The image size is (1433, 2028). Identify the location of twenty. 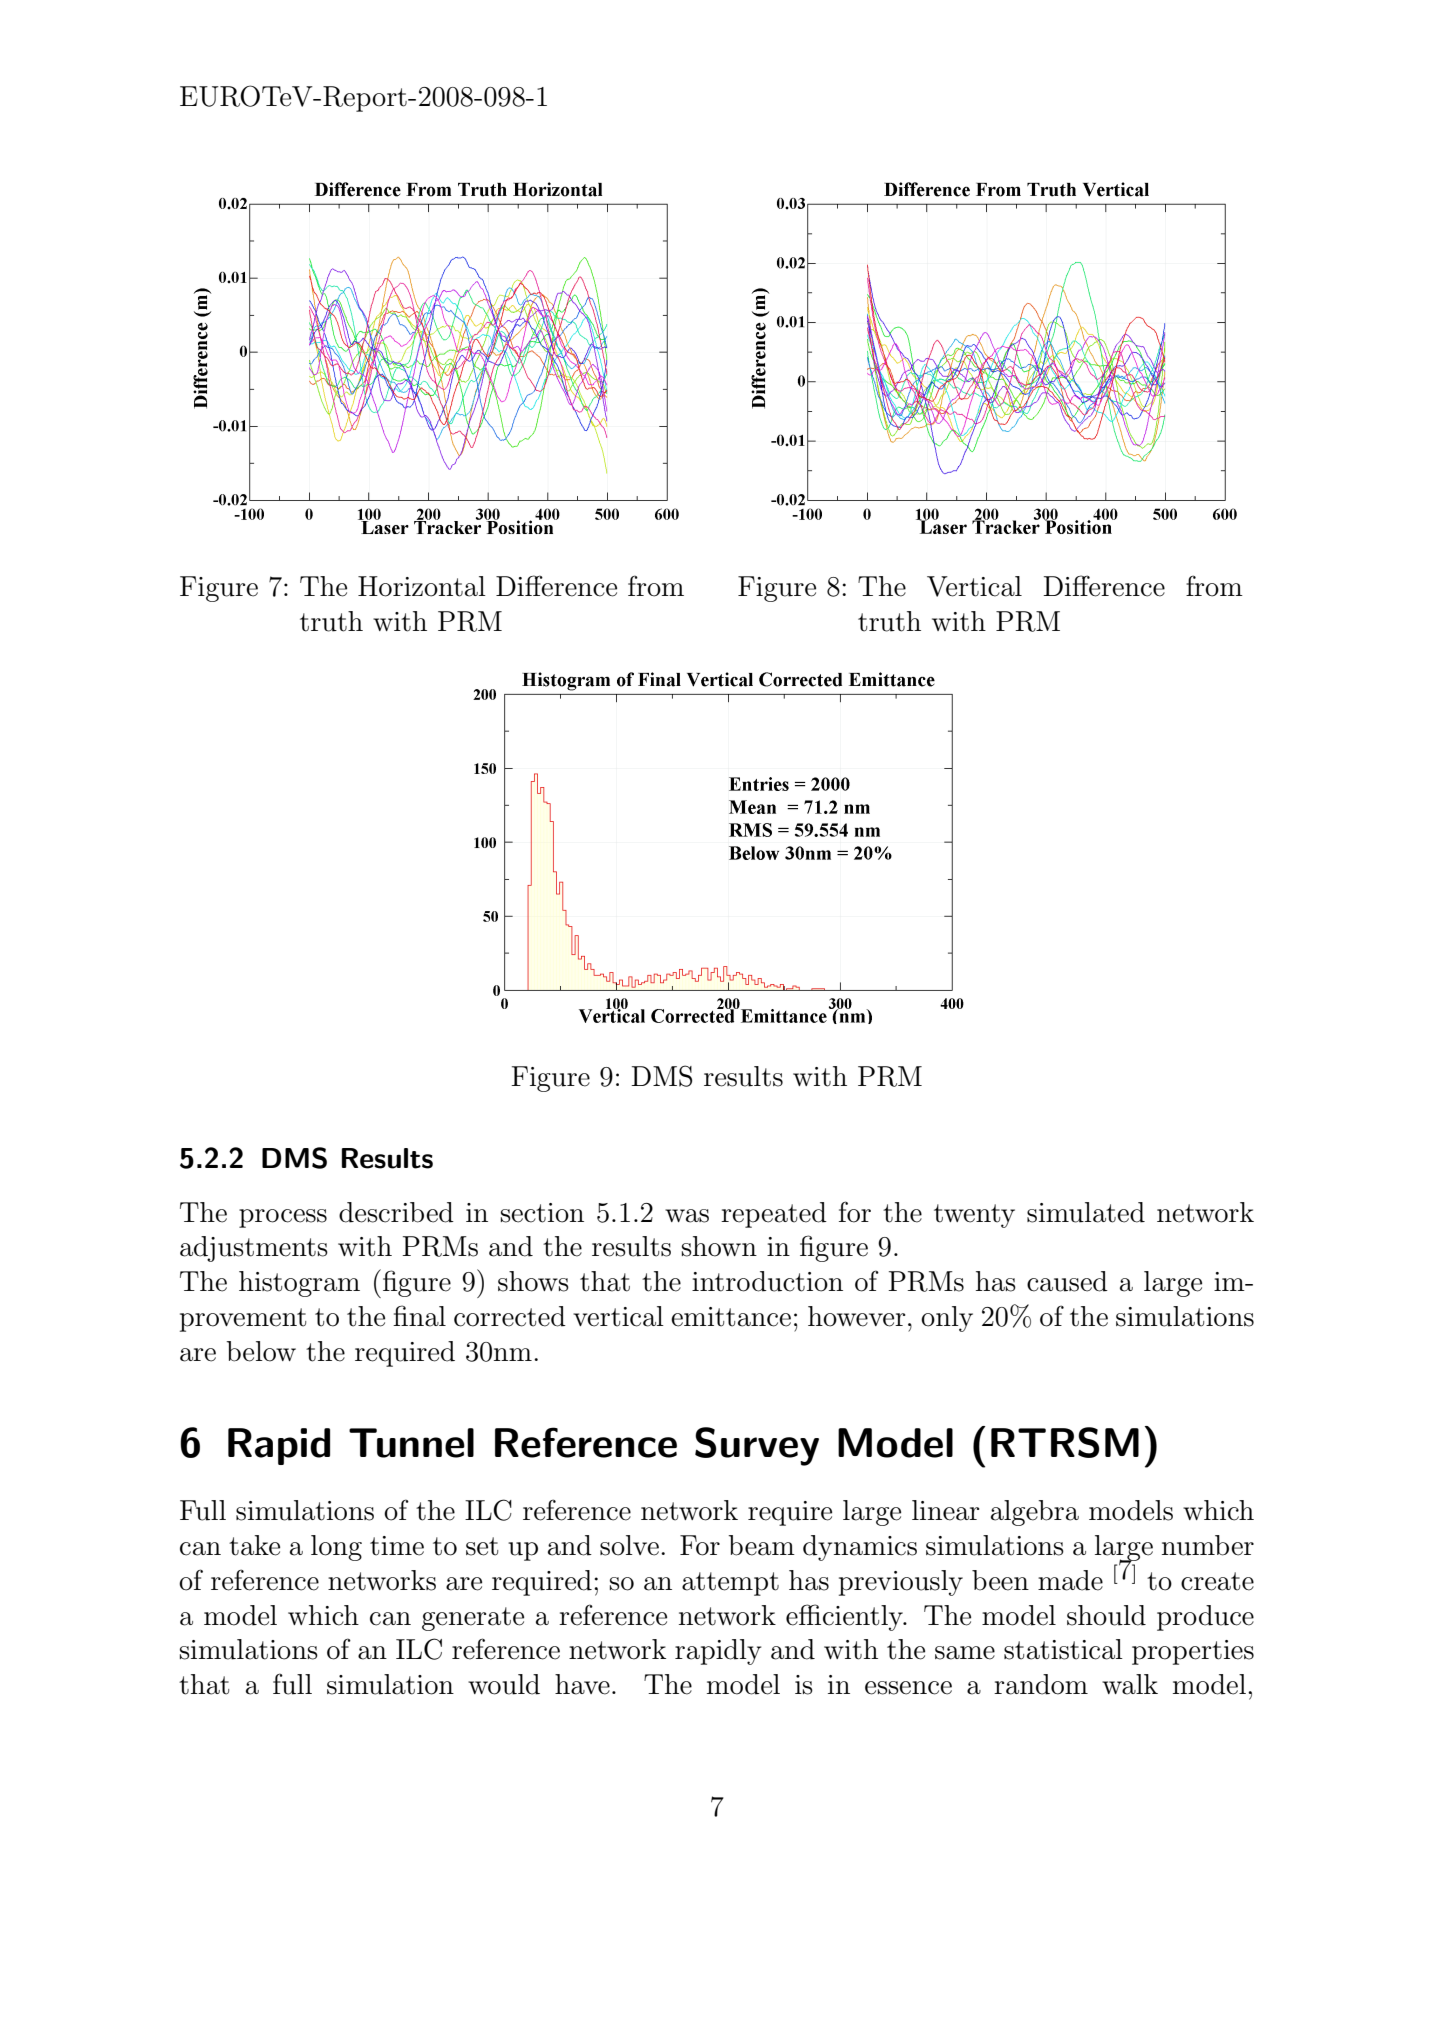
(974, 1216).
